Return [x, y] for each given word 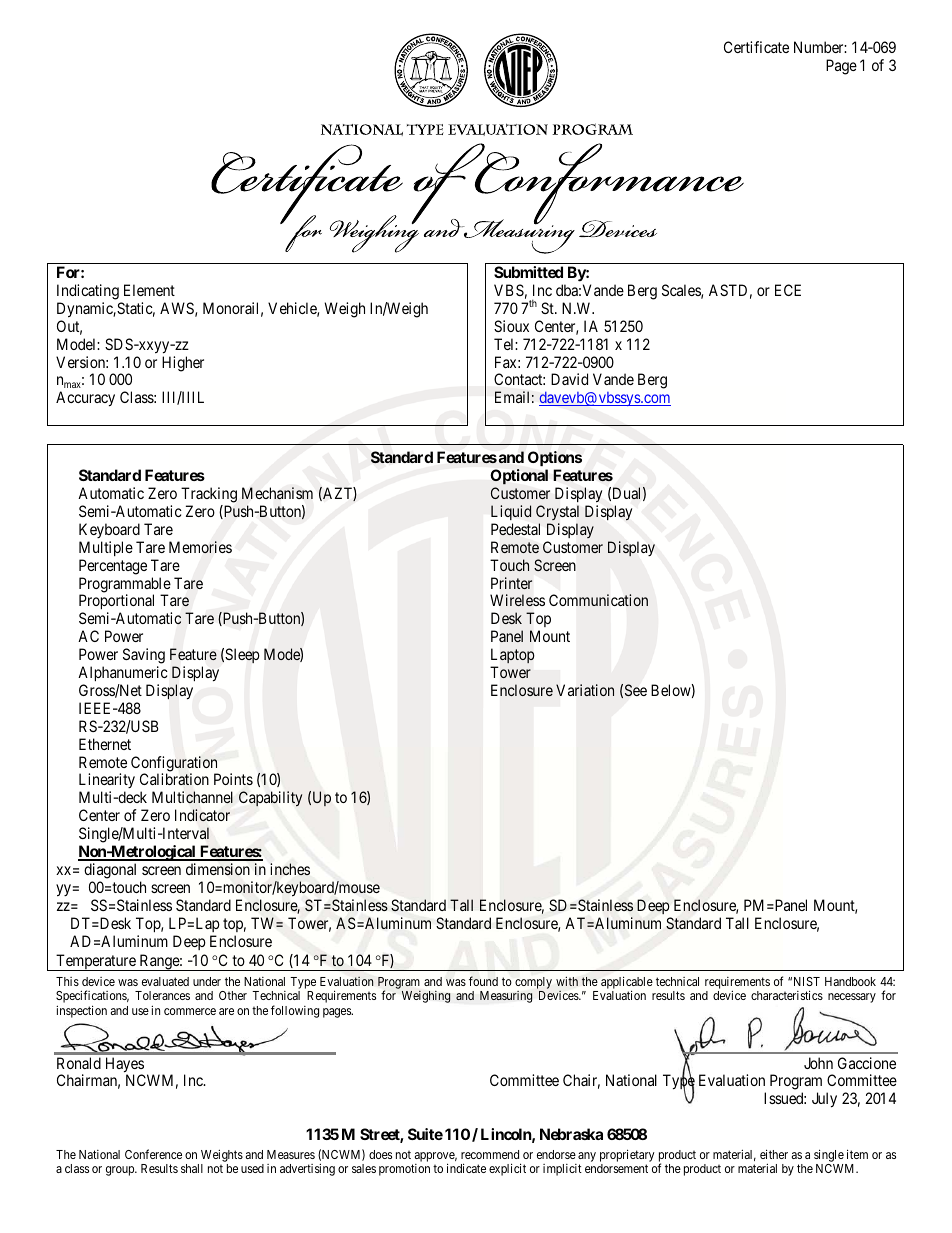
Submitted [528, 272]
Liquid [511, 512]
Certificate [756, 47]
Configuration [174, 765]
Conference [153, 1154]
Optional [519, 476]
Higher [183, 364]
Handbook [850, 981]
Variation [585, 690]
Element [149, 290]
